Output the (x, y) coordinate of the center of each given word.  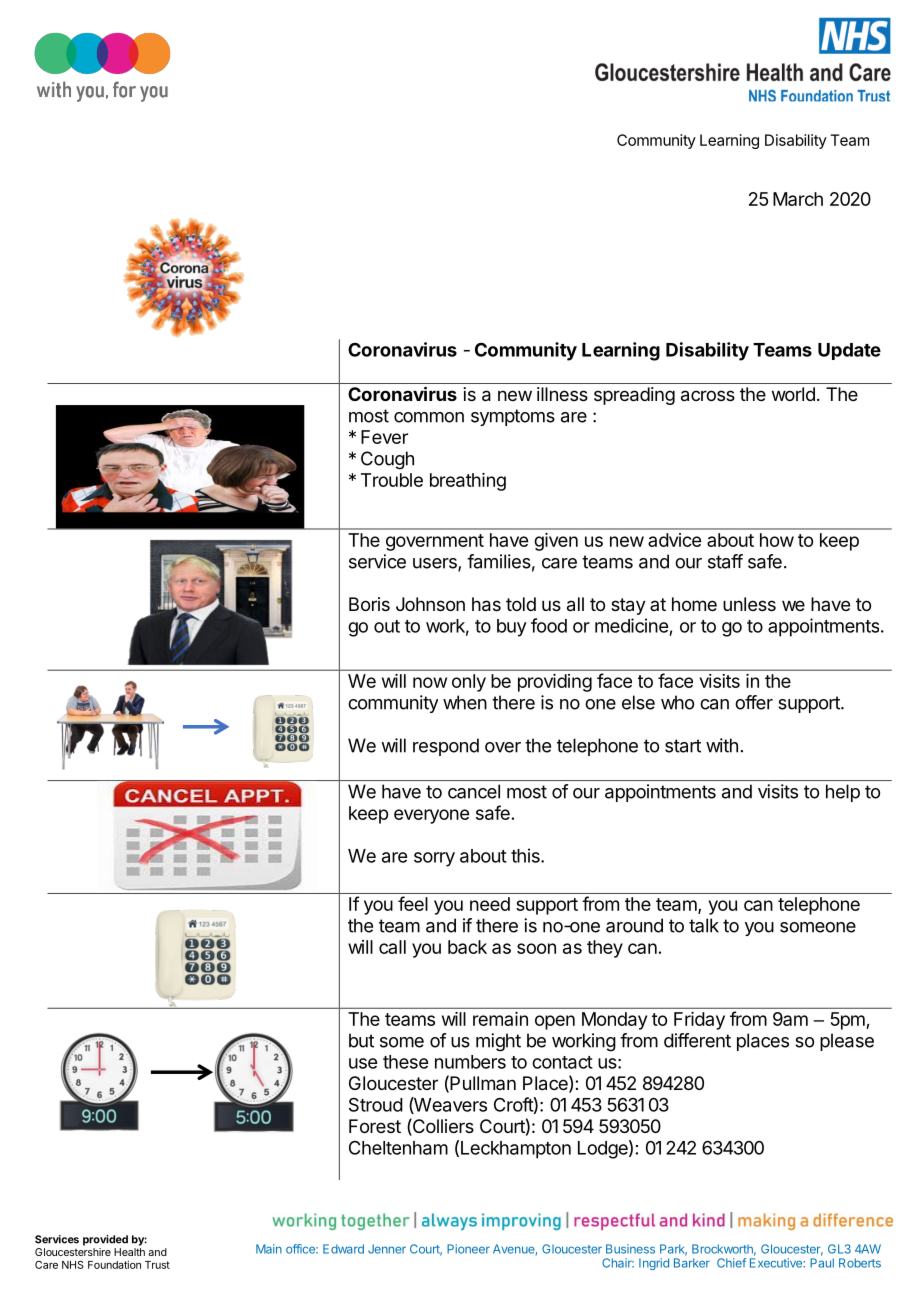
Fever (384, 437)
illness (562, 394)
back (467, 947)
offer (754, 702)
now (430, 682)
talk (704, 925)
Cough (387, 460)
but (361, 1040)
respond (446, 747)
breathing (468, 482)
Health (129, 1252)
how (777, 540)
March (798, 199)
